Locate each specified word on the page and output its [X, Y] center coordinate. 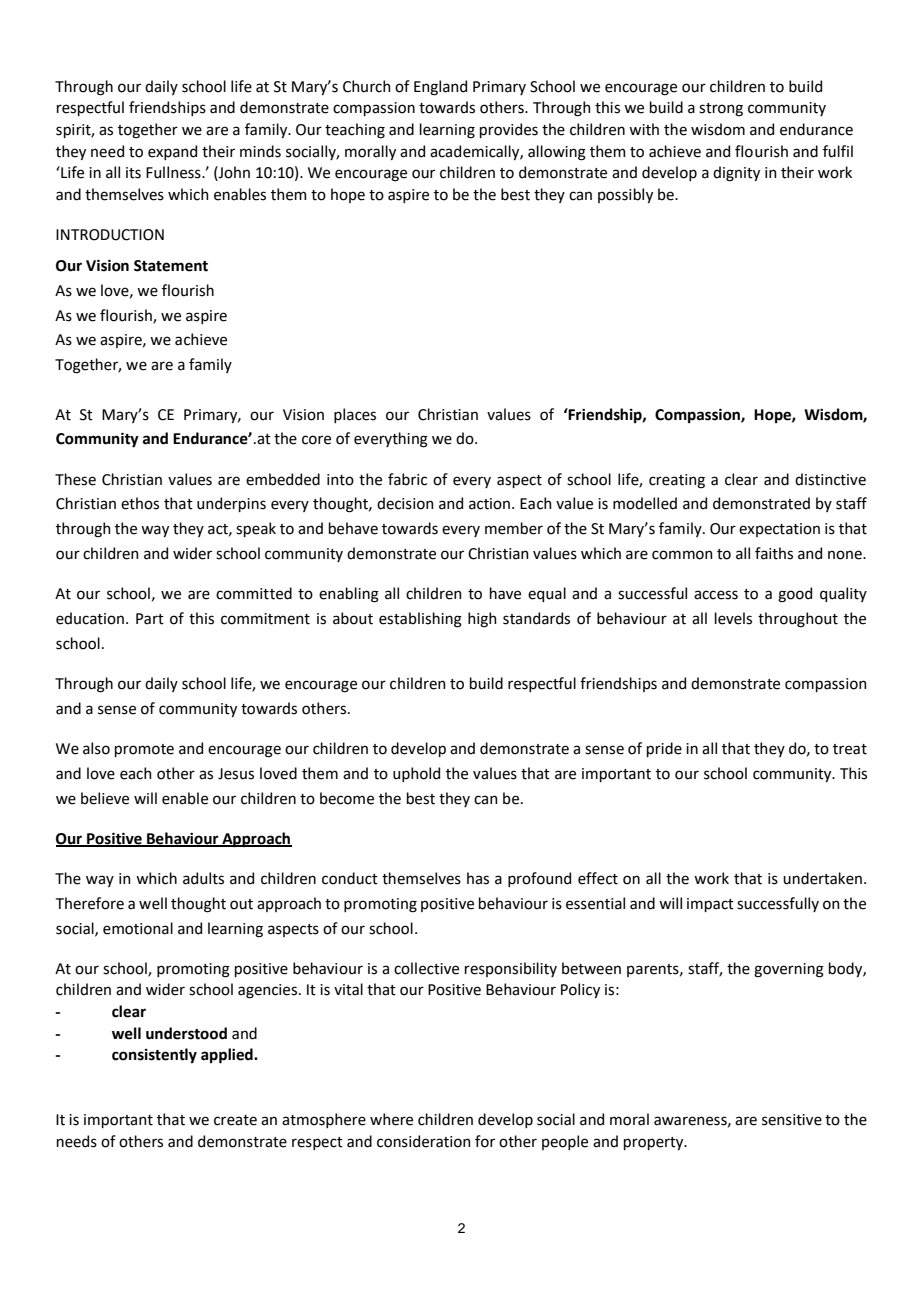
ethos [140, 503]
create [235, 1120]
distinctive [830, 479]
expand [172, 152]
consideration [424, 1141]
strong [721, 110]
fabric [407, 479]
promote [144, 750]
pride [664, 749]
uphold [416, 774]
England [440, 88]
